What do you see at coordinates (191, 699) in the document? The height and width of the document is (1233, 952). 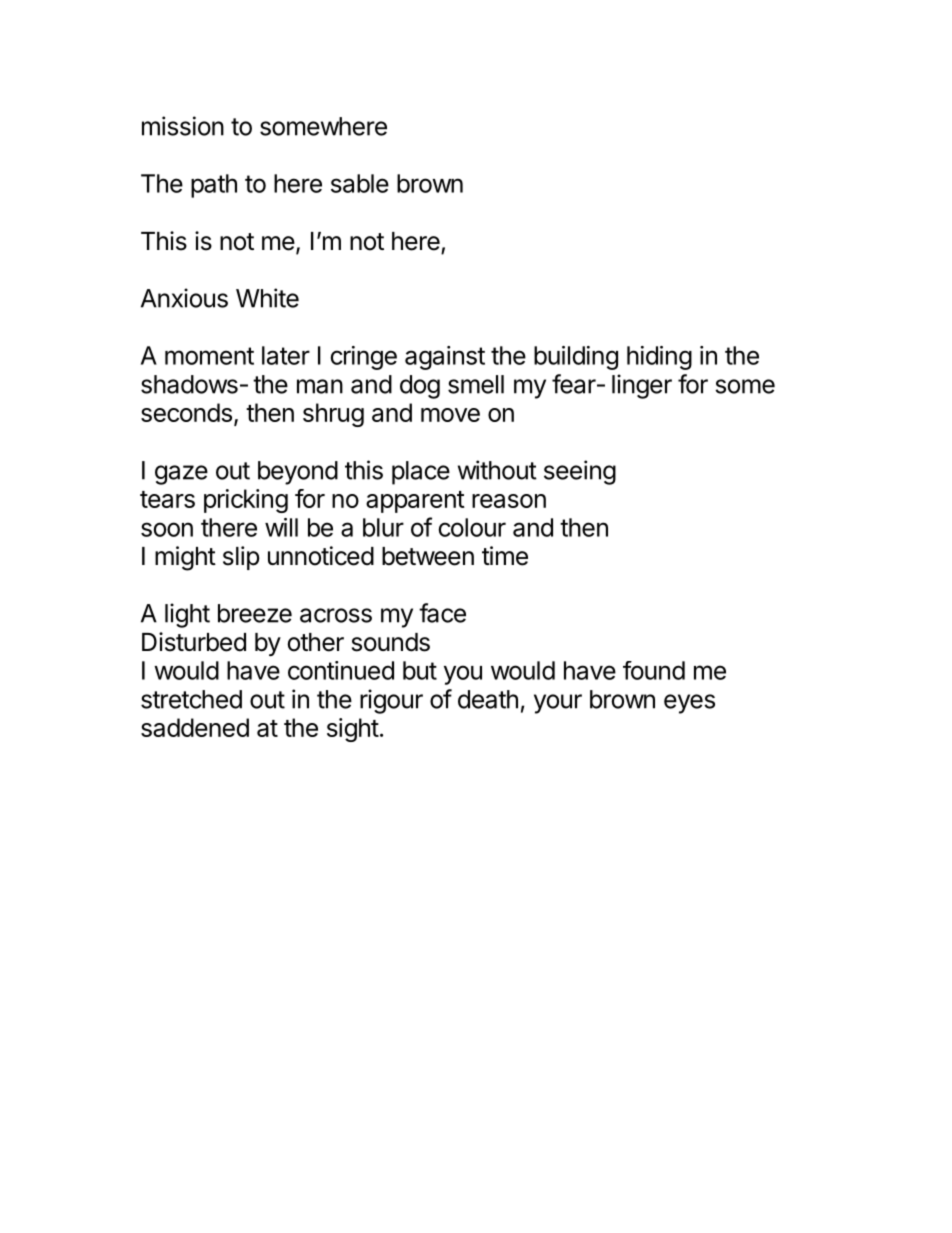 I see `stretched` at bounding box center [191, 699].
